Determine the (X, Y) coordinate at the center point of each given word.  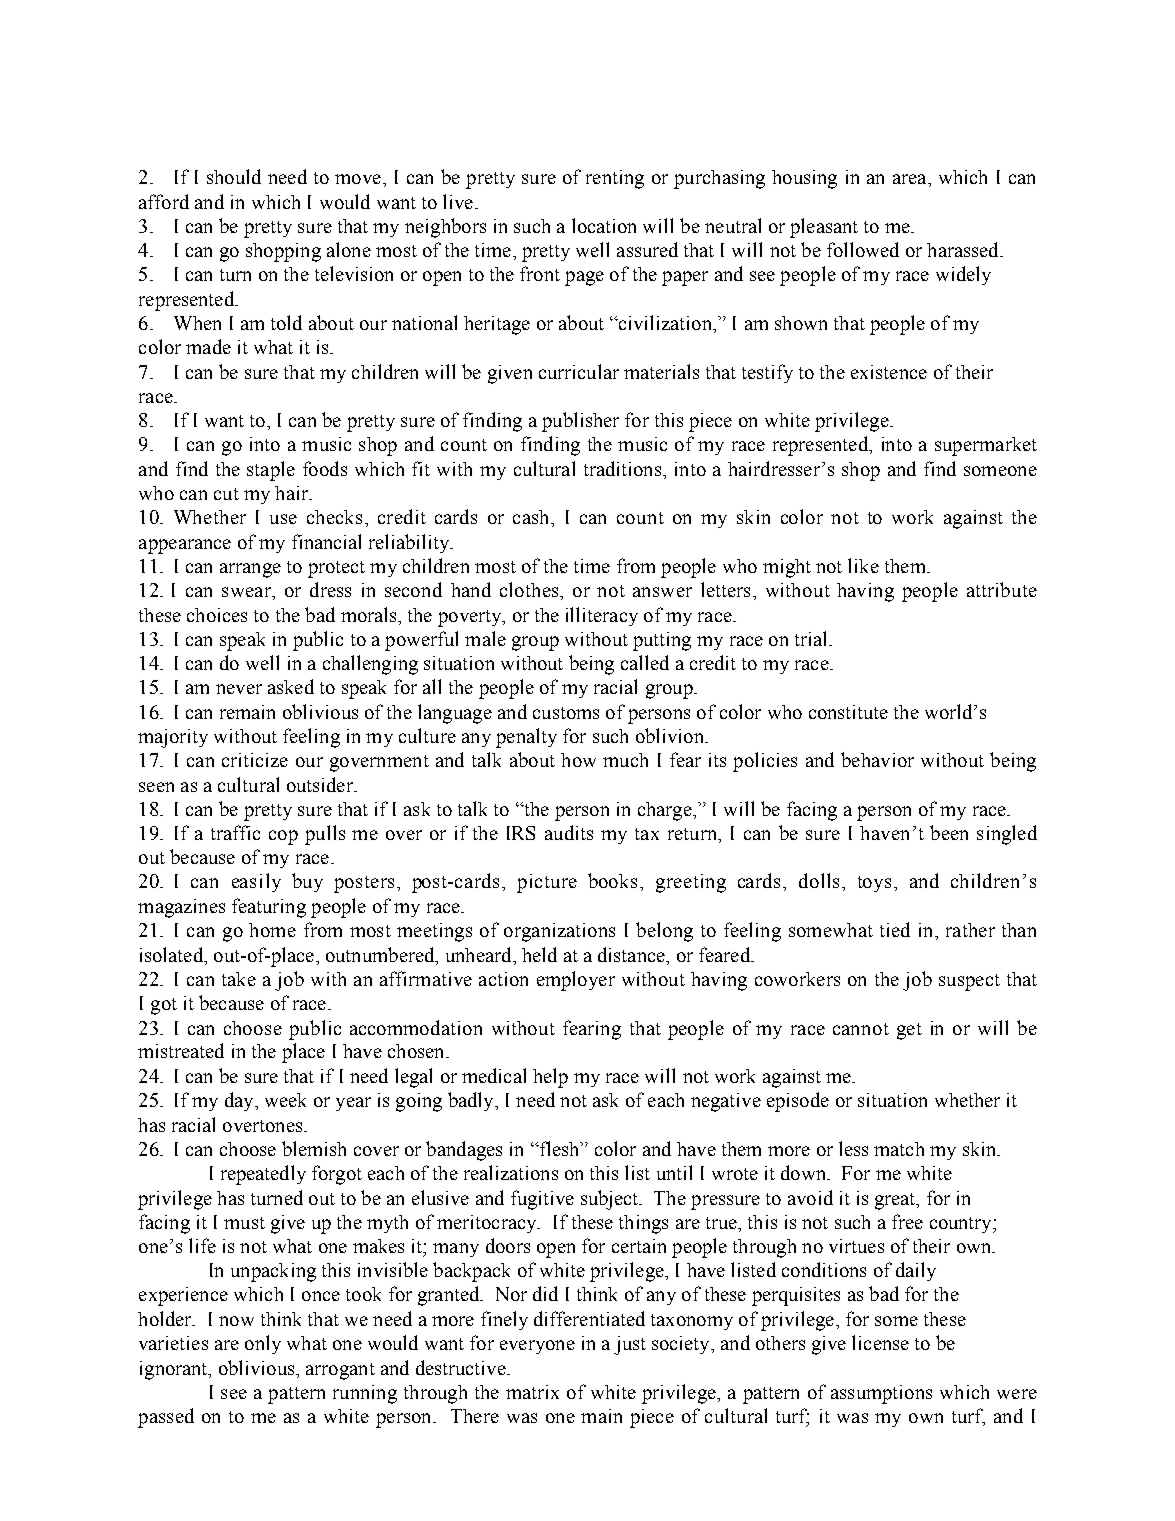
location (604, 225)
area (911, 179)
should (234, 176)
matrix (532, 1392)
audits (569, 832)
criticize (255, 760)
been (949, 832)
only (263, 1344)
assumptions (881, 1394)
